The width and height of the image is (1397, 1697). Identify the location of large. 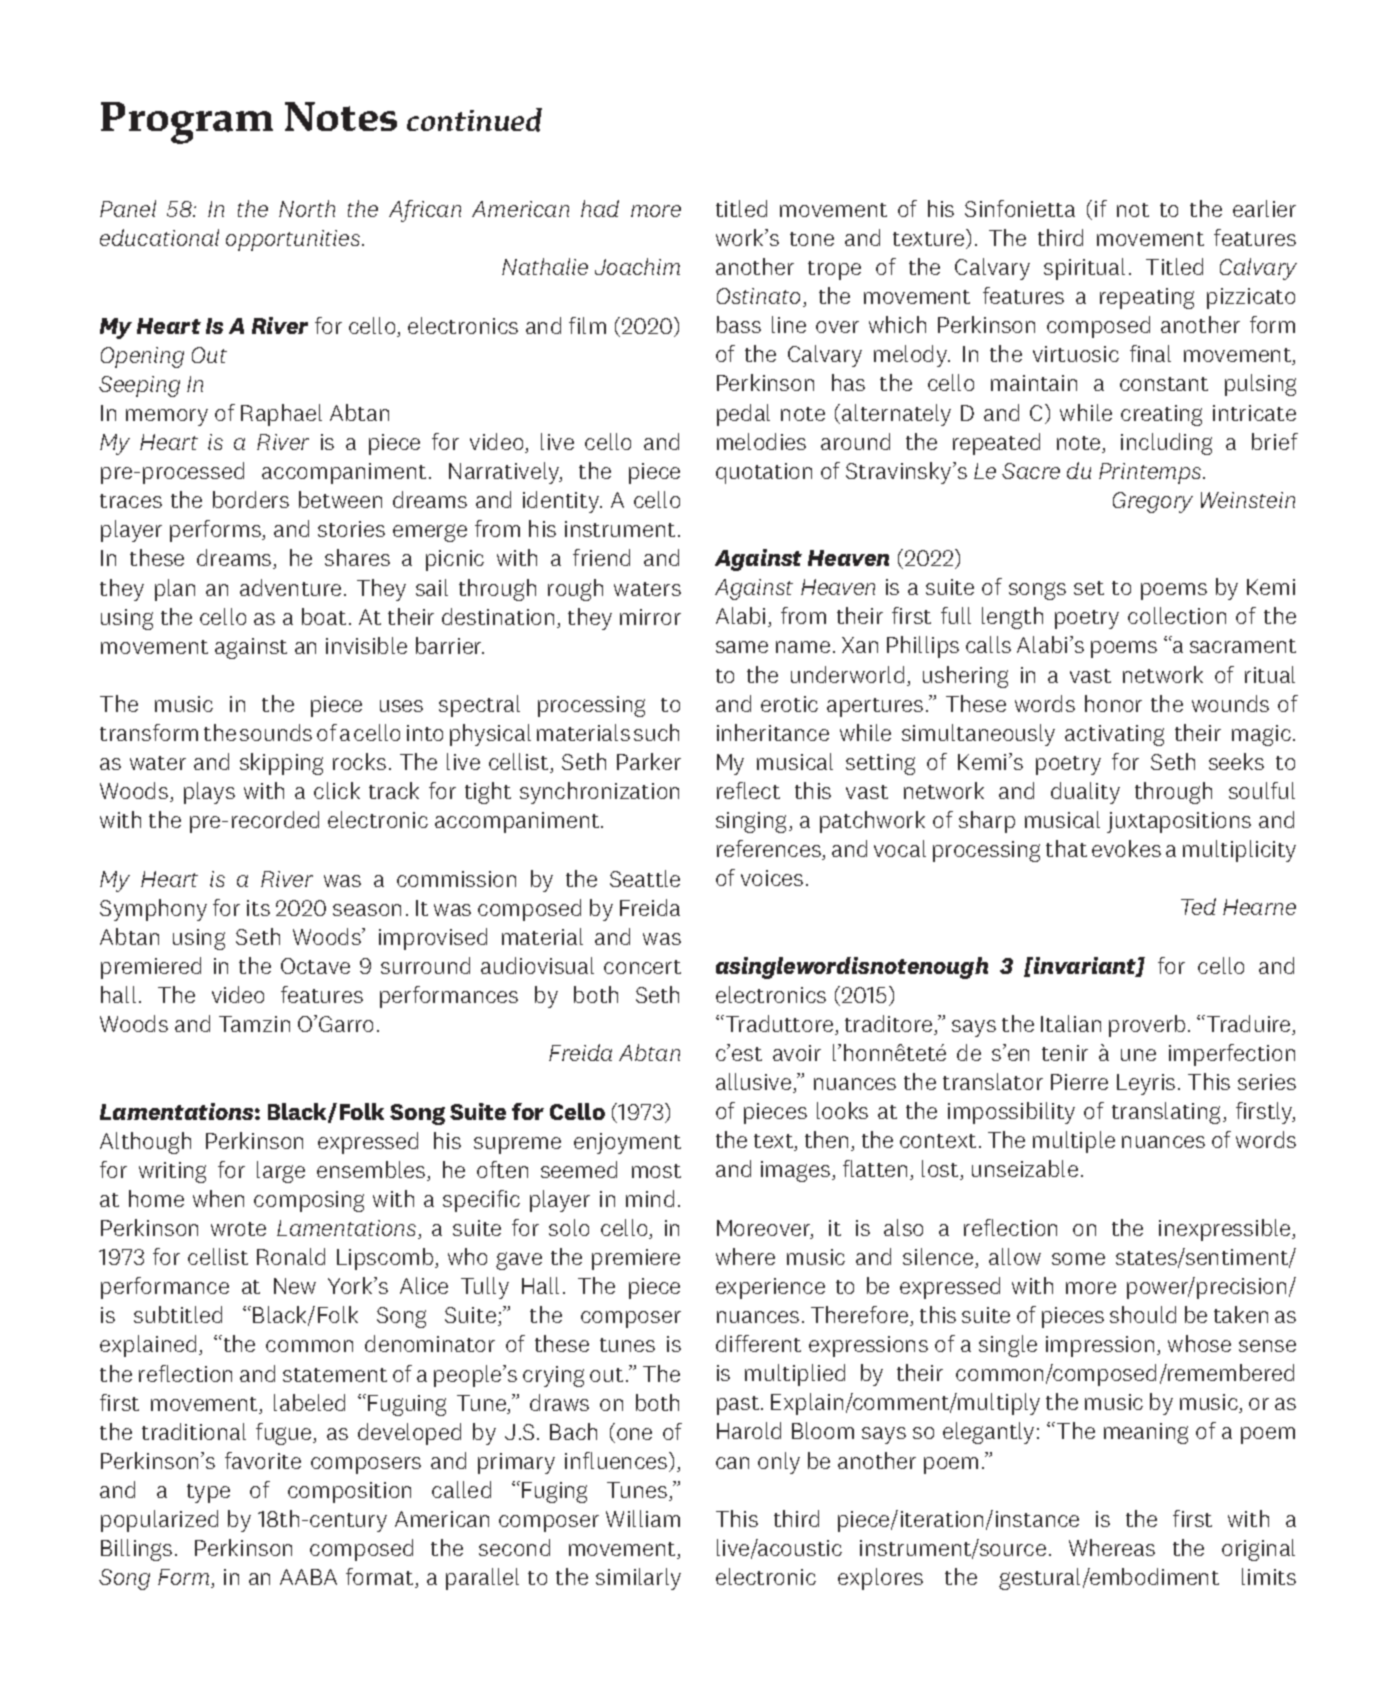
(281, 1172).
